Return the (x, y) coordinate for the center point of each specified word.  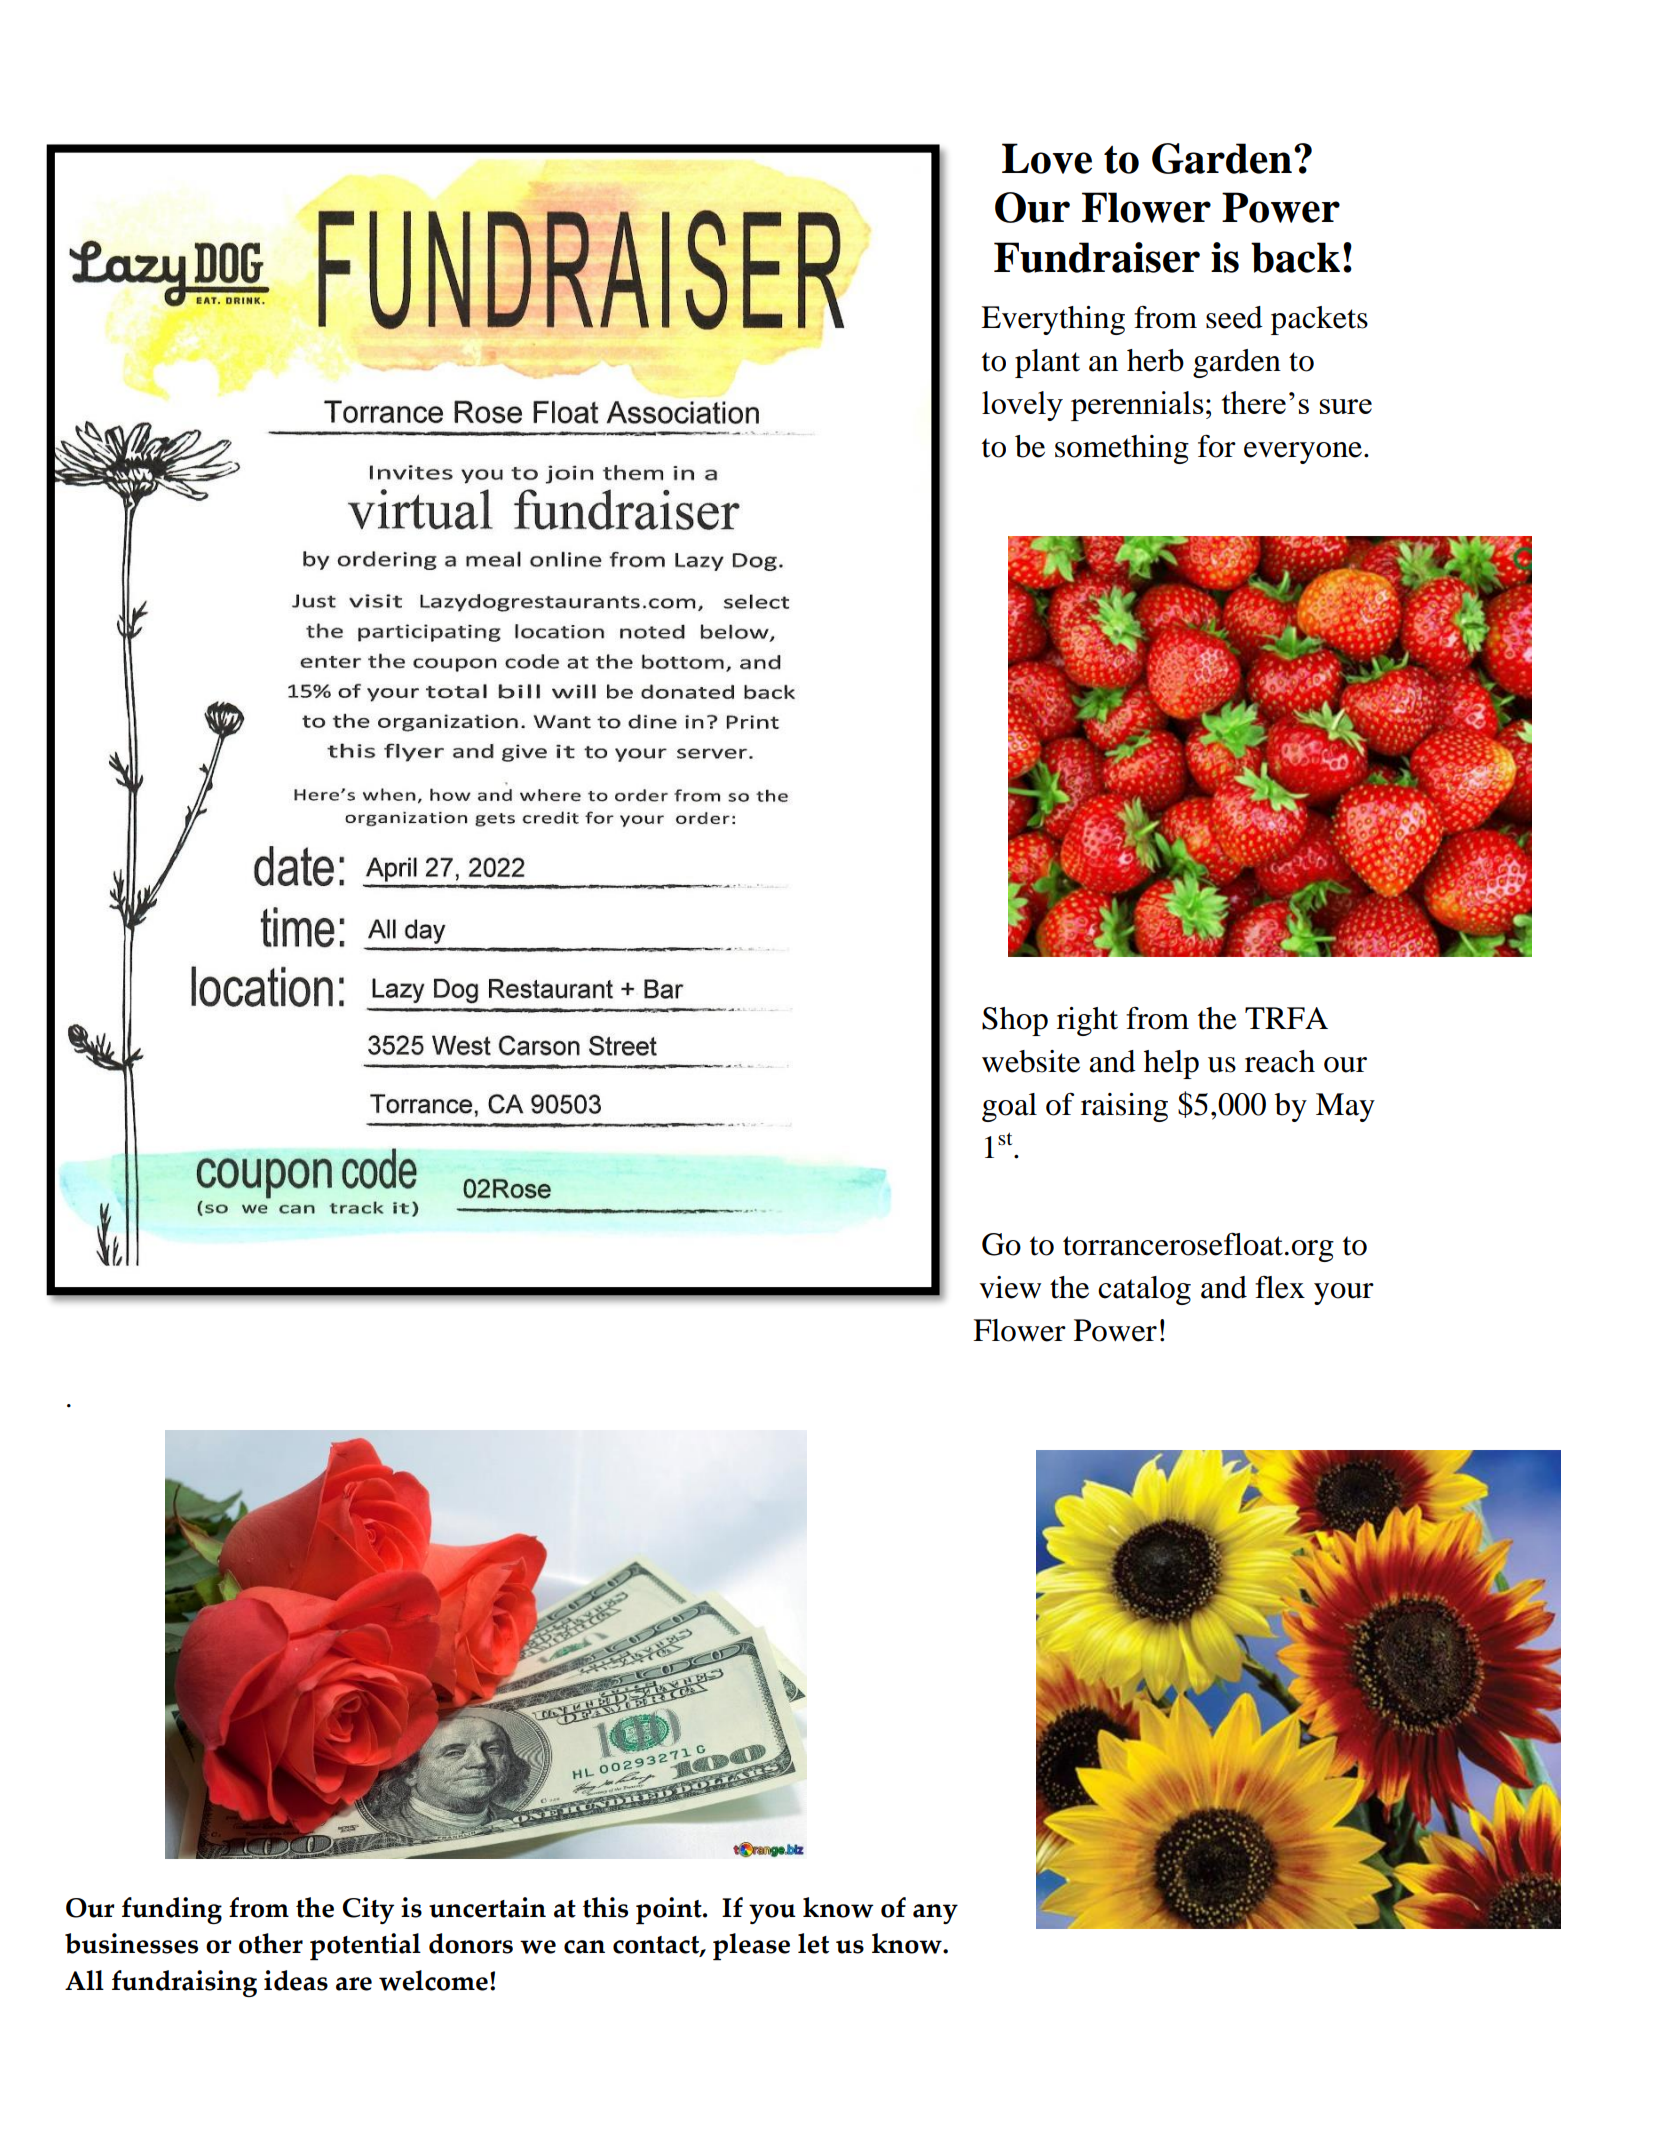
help (1171, 1064)
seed (1234, 317)
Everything (1053, 320)
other (271, 1943)
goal (1009, 1107)
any (935, 1914)
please (751, 1947)
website (1031, 1061)
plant (1047, 363)
